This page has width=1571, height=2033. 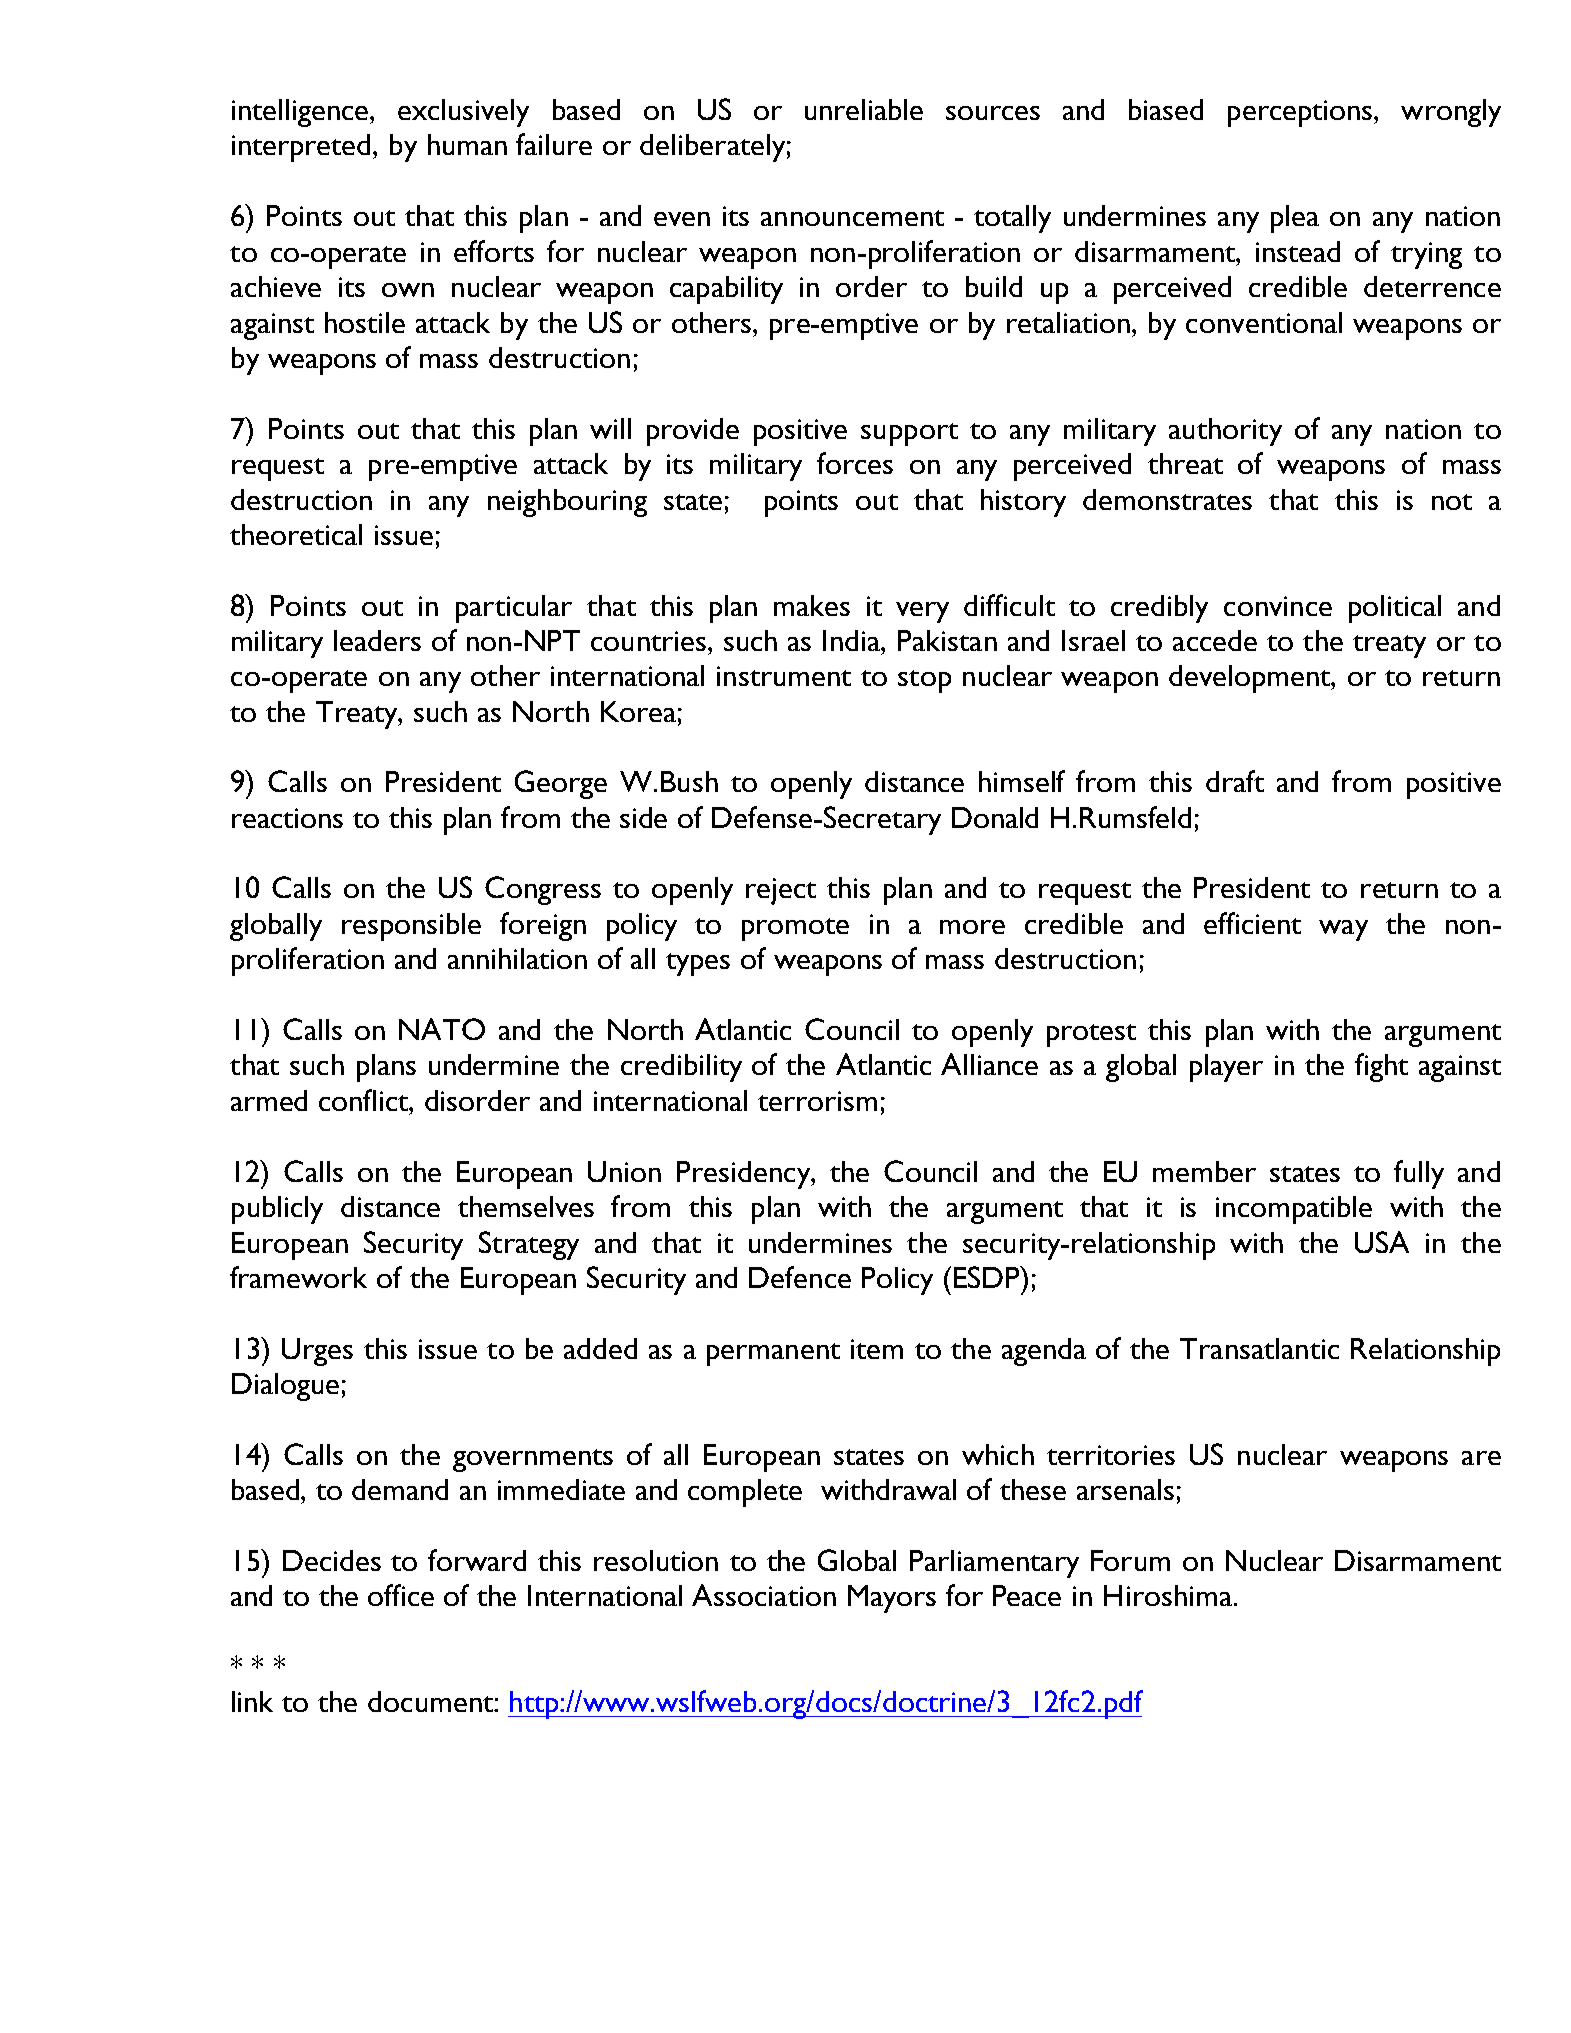 What do you see at coordinates (892, 1599) in the page?
I see `Mayors` at bounding box center [892, 1599].
